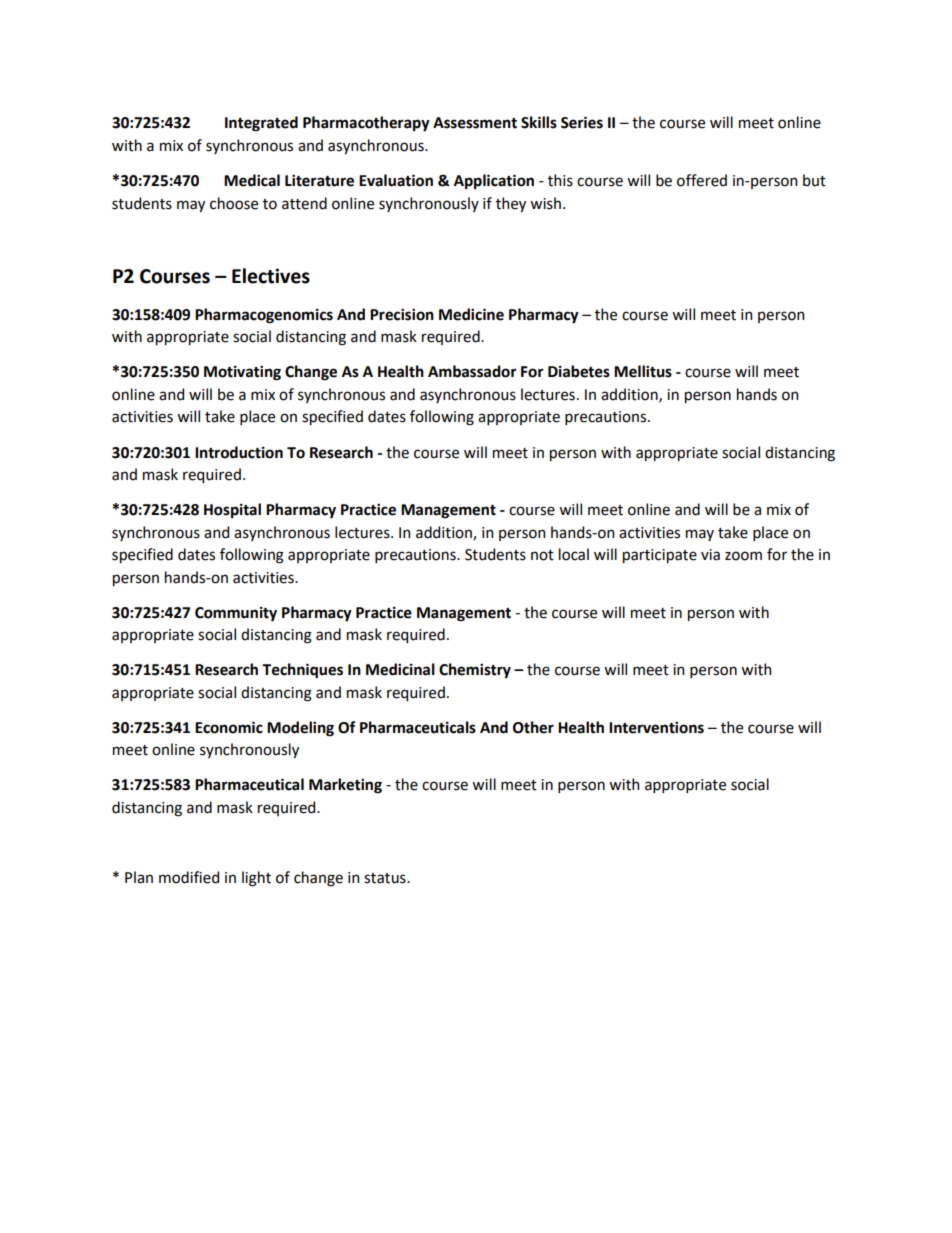  What do you see at coordinates (643, 371) in the document?
I see `Mellitus` at bounding box center [643, 371].
